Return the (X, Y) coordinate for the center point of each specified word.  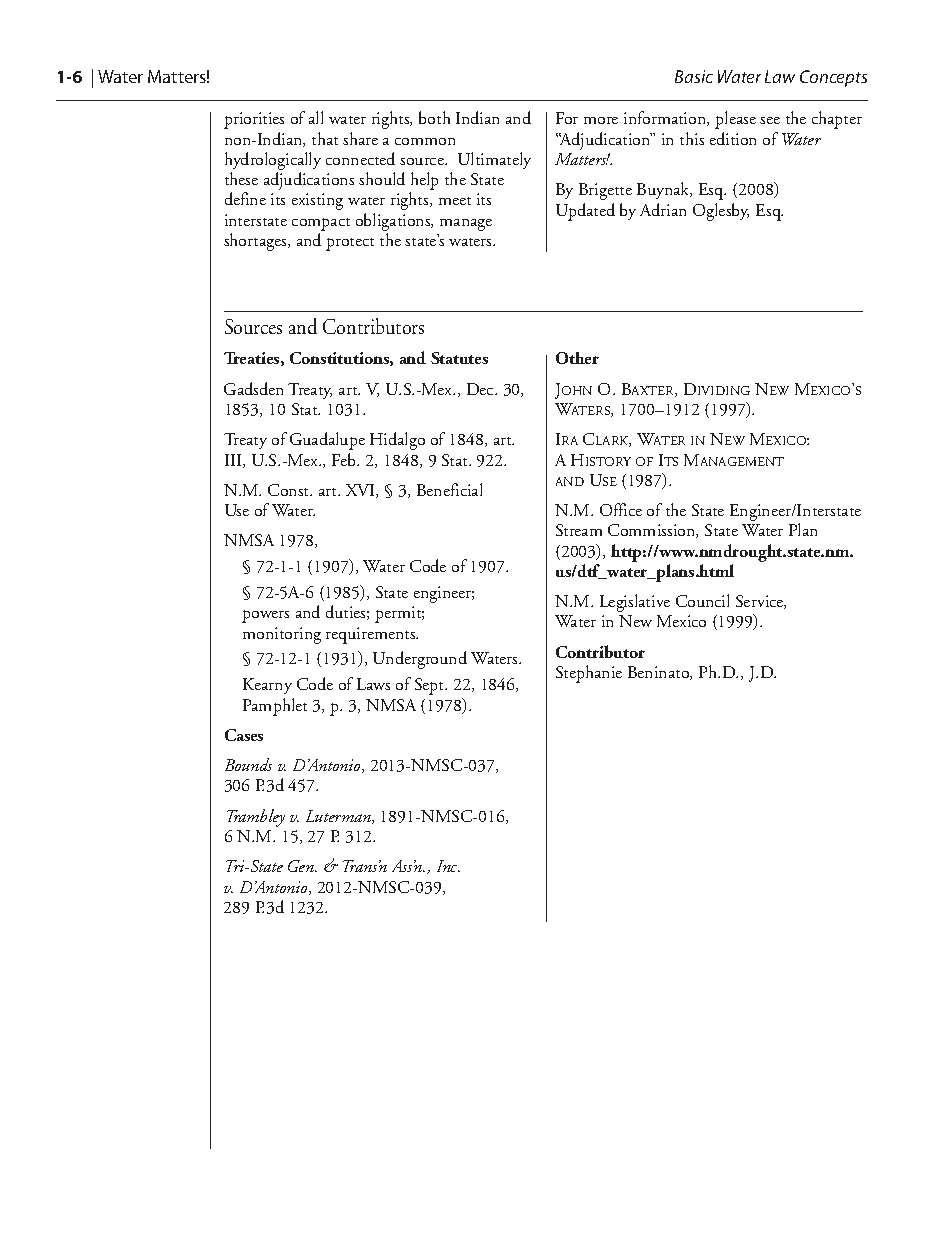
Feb (345, 459)
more (601, 120)
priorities (254, 120)
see (770, 120)
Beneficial (449, 489)
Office (621, 509)
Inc (448, 866)
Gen (302, 866)
